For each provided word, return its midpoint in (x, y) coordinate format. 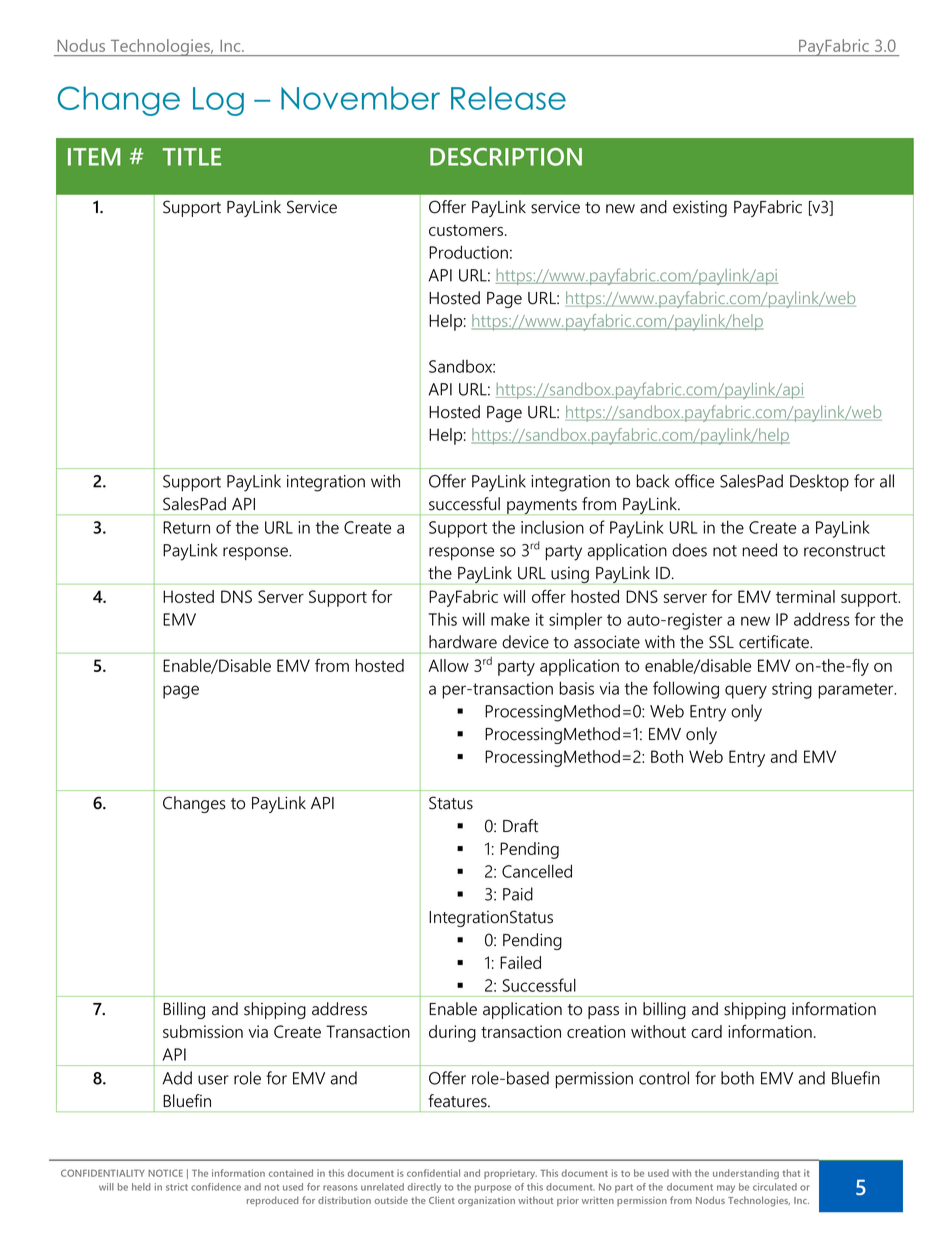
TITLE (191, 157)
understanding (746, 1174)
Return (186, 527)
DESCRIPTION (506, 157)
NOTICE (165, 1173)
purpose (493, 1189)
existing (700, 208)
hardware (463, 642)
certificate (775, 642)
